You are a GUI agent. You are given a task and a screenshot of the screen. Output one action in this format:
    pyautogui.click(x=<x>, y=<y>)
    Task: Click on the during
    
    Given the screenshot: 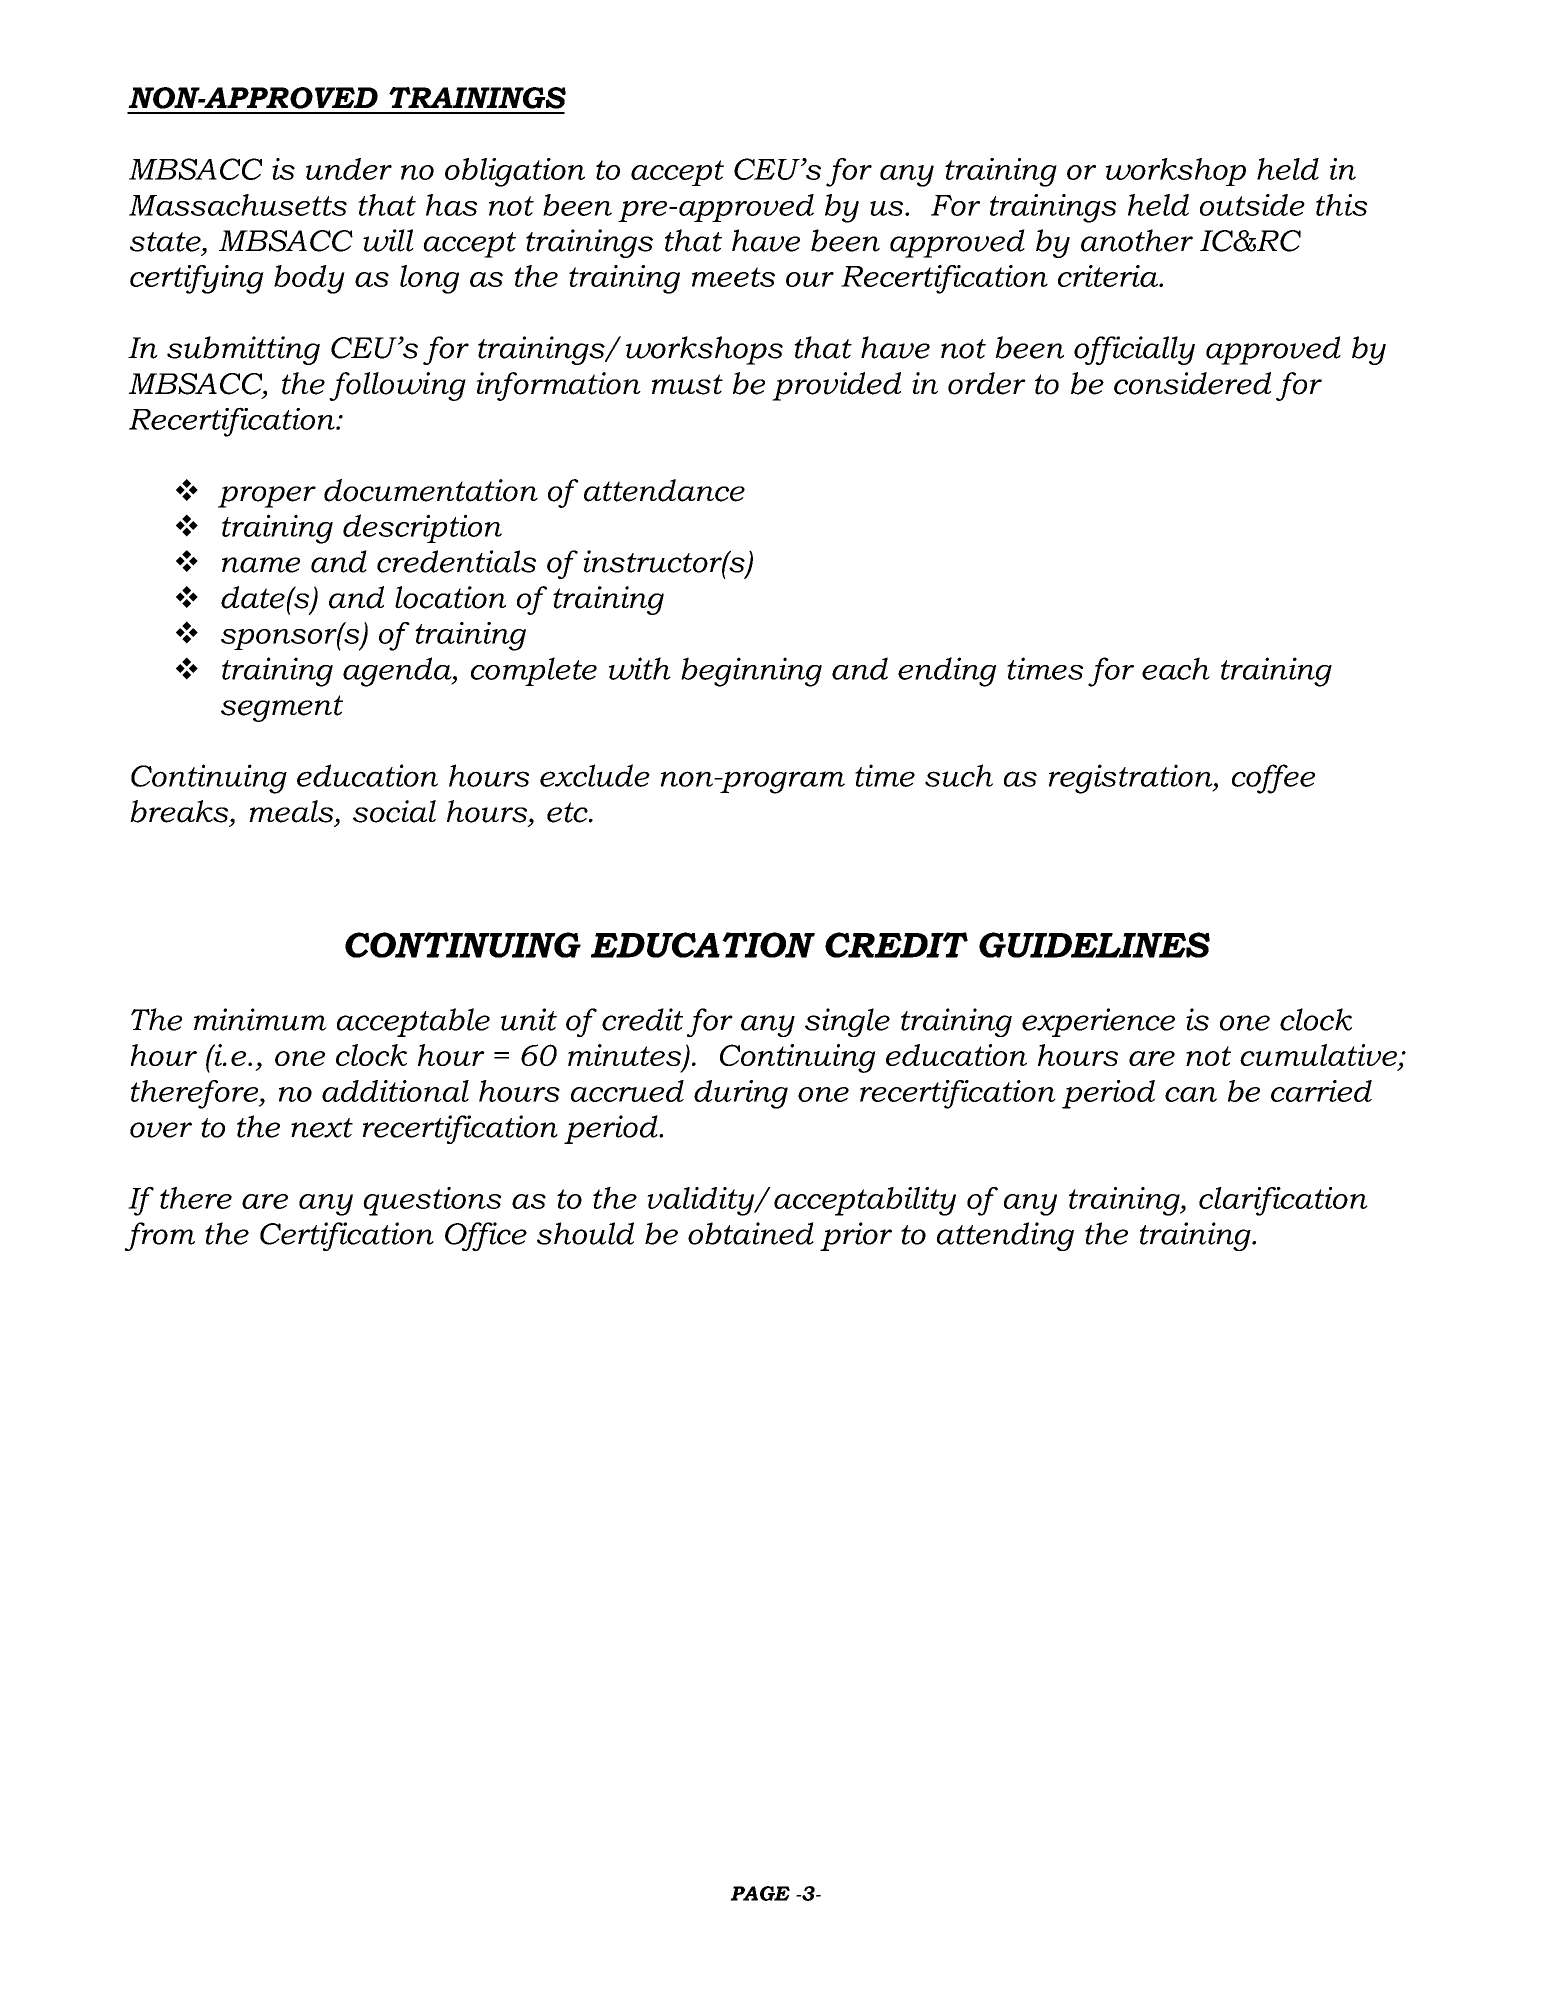 What is the action you would take?
    pyautogui.click(x=741, y=1094)
